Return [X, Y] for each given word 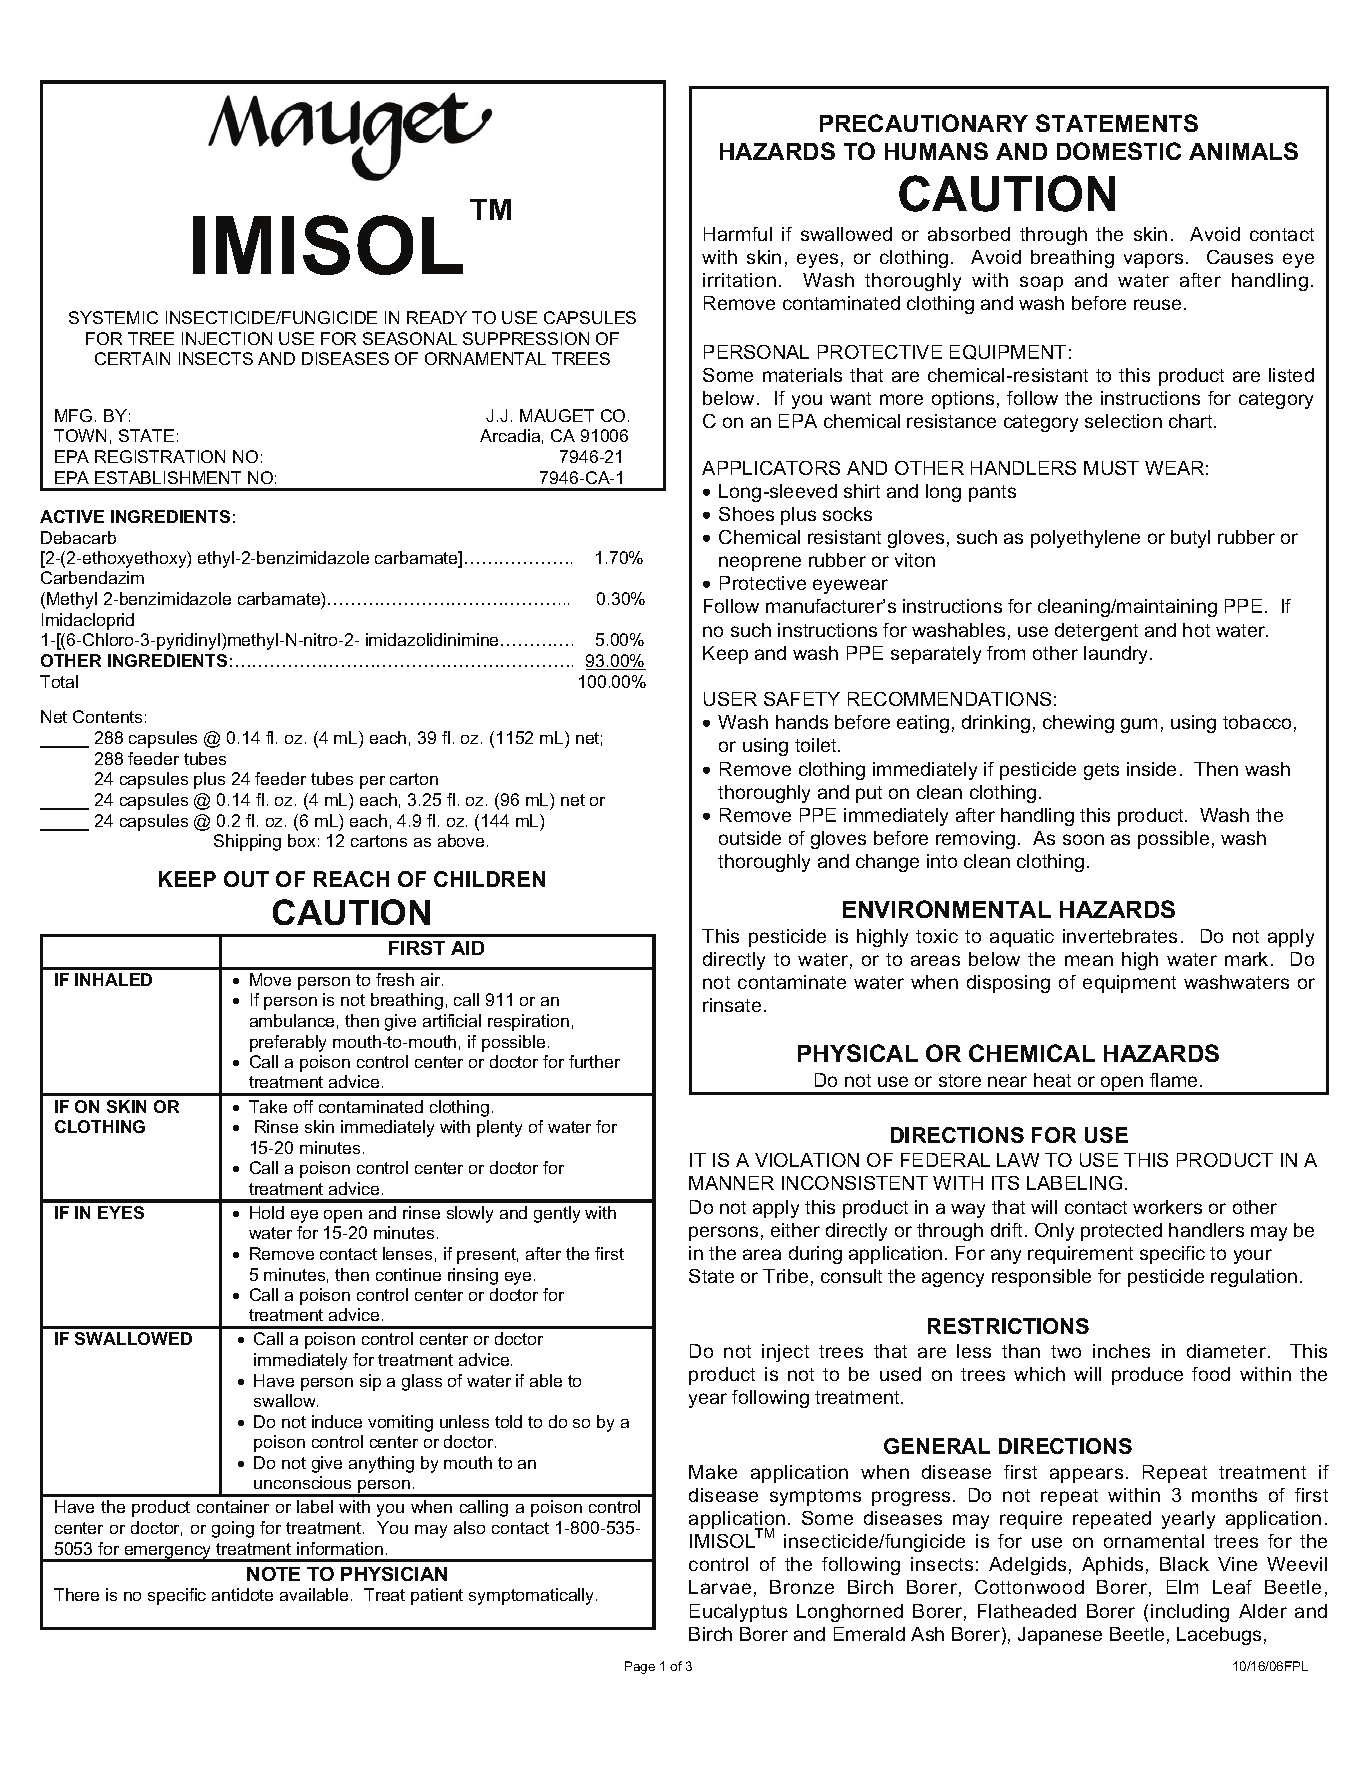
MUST [1111, 468]
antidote [242, 1594]
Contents [107, 716]
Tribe [785, 1276]
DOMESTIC [1119, 151]
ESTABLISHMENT [168, 477]
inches [1121, 1351]
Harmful [738, 234]
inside [1151, 769]
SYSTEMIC [113, 317]
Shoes [746, 514]
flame [1173, 1080]
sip [370, 1382]
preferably [288, 1043]
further [594, 1061]
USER [730, 699]
